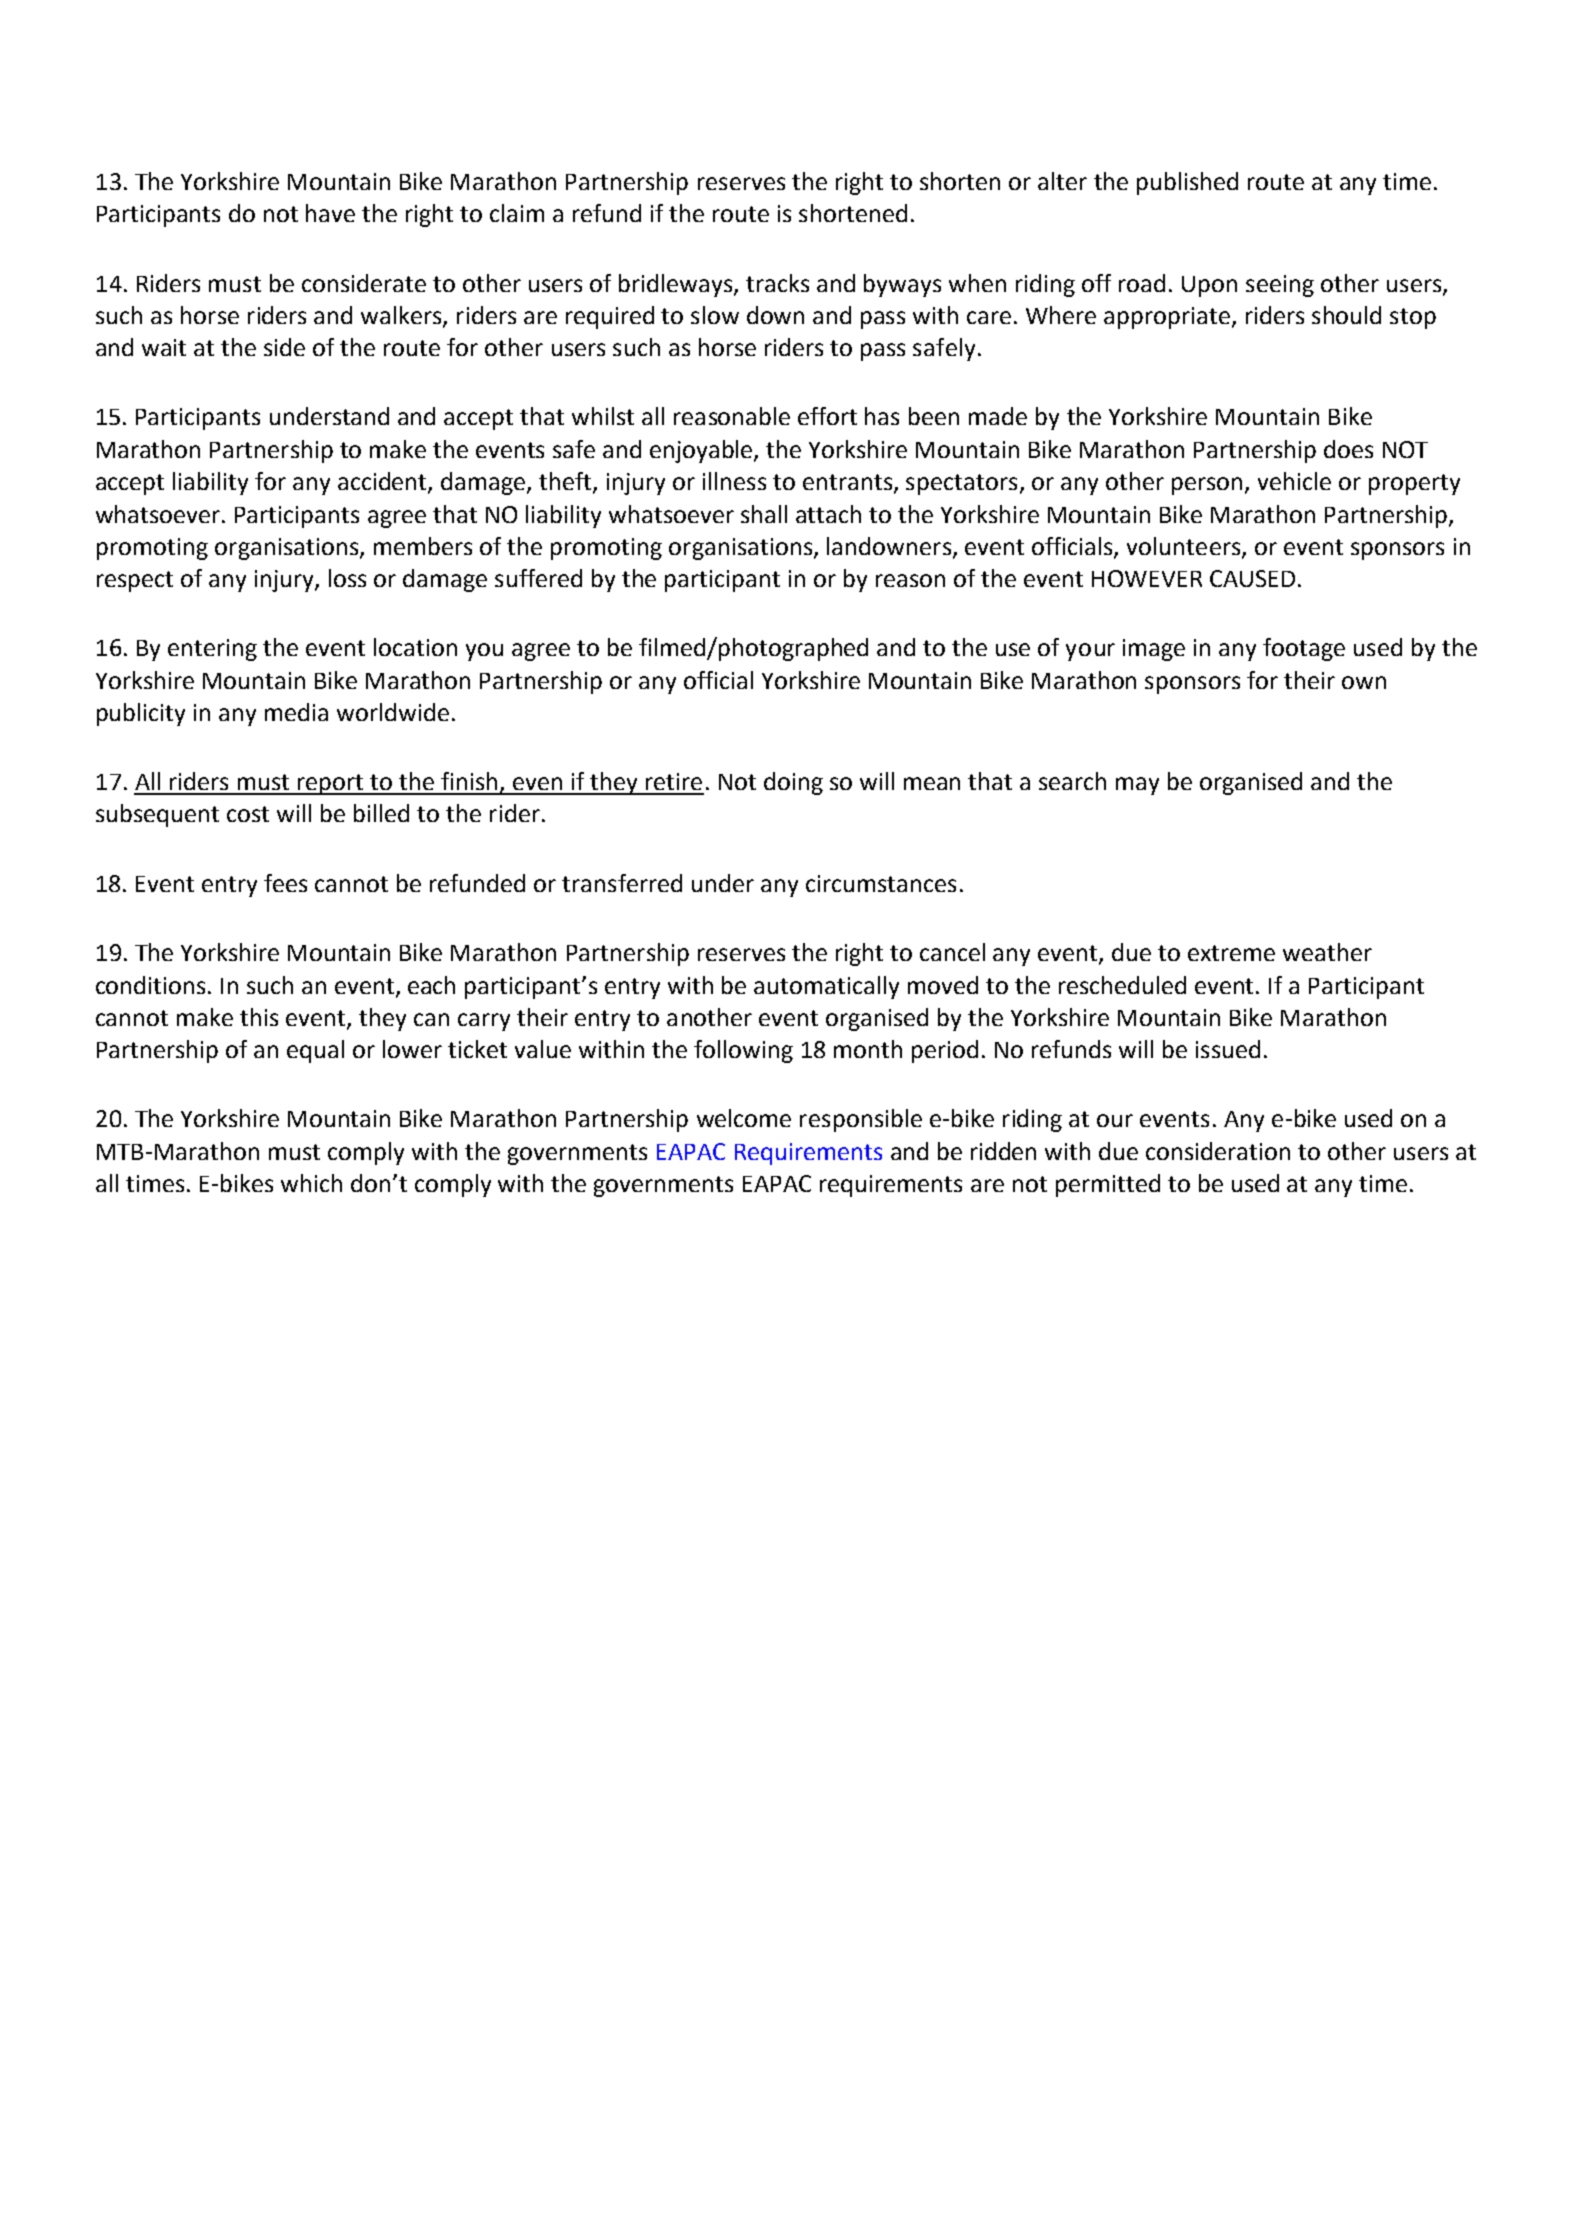 The image size is (1575, 2227). Describe the element at coordinates (423, 546) in the document. I see `members` at that location.
